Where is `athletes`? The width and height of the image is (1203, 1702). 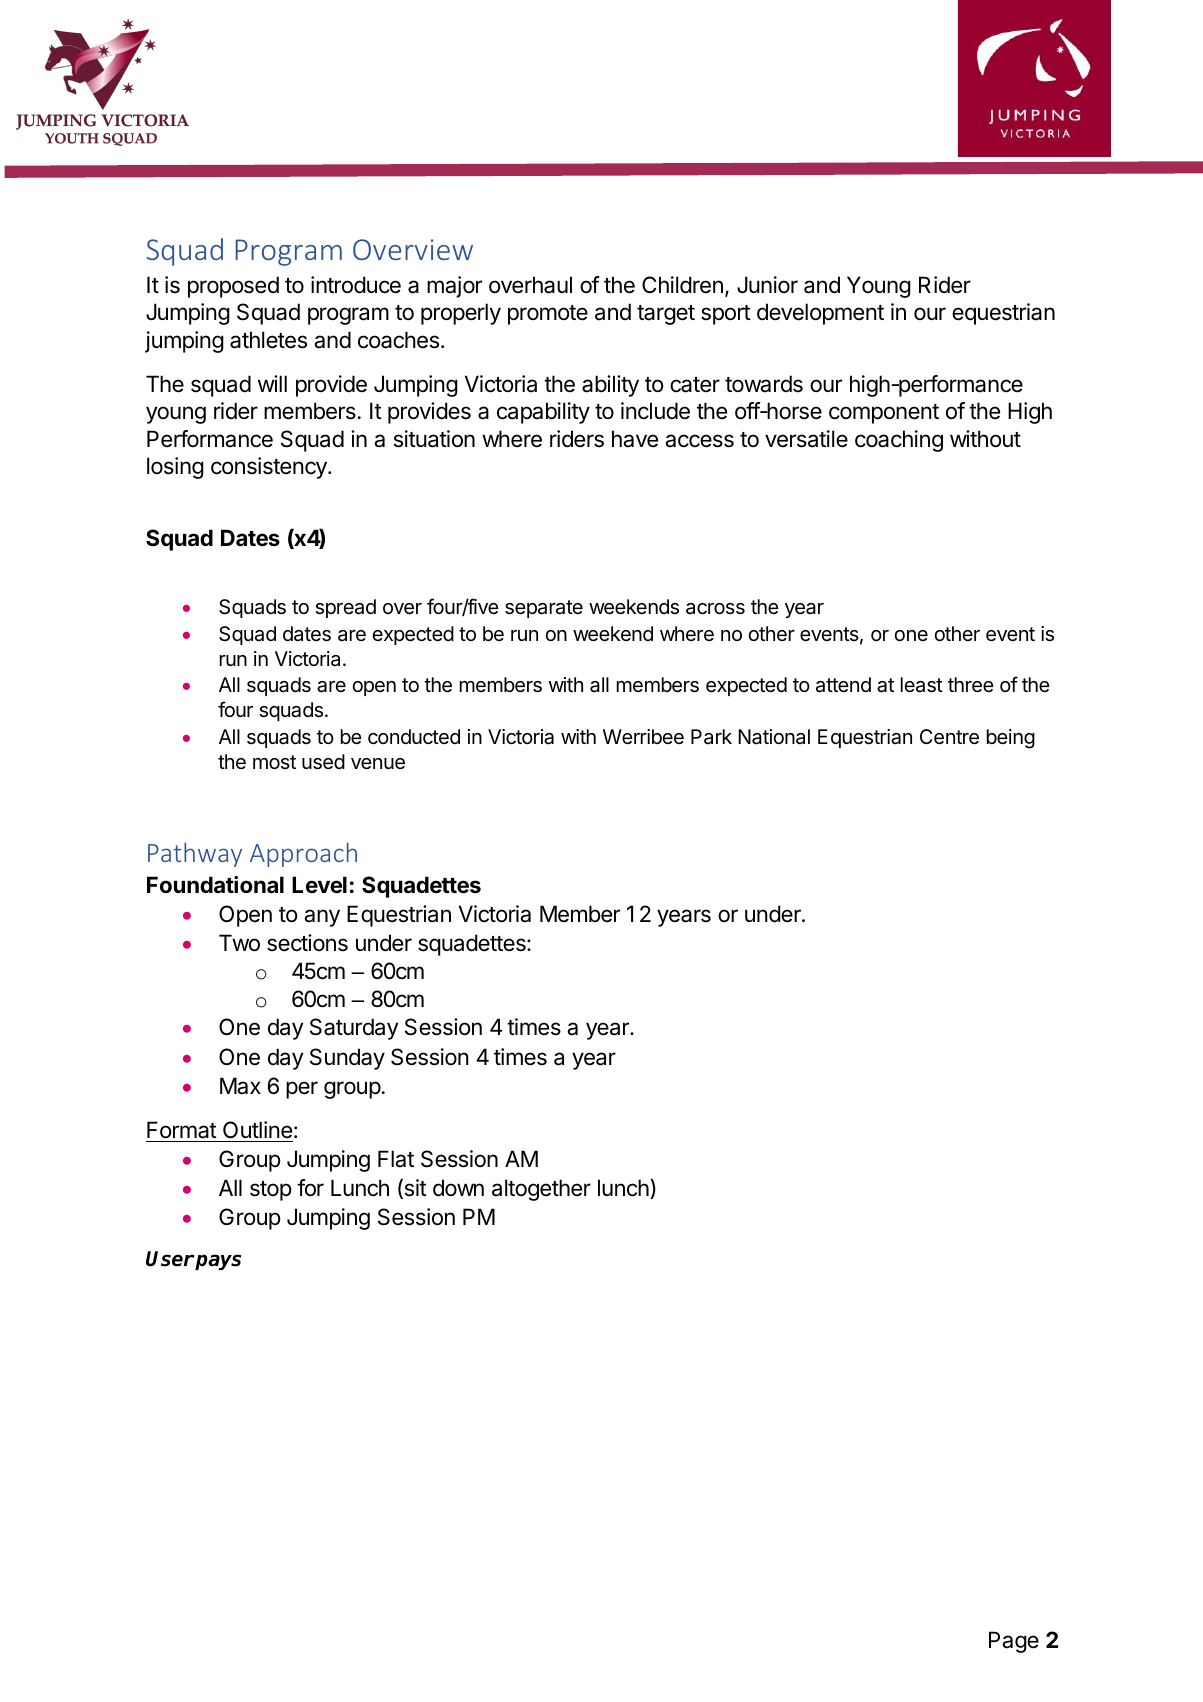 athletes is located at coordinates (268, 340).
